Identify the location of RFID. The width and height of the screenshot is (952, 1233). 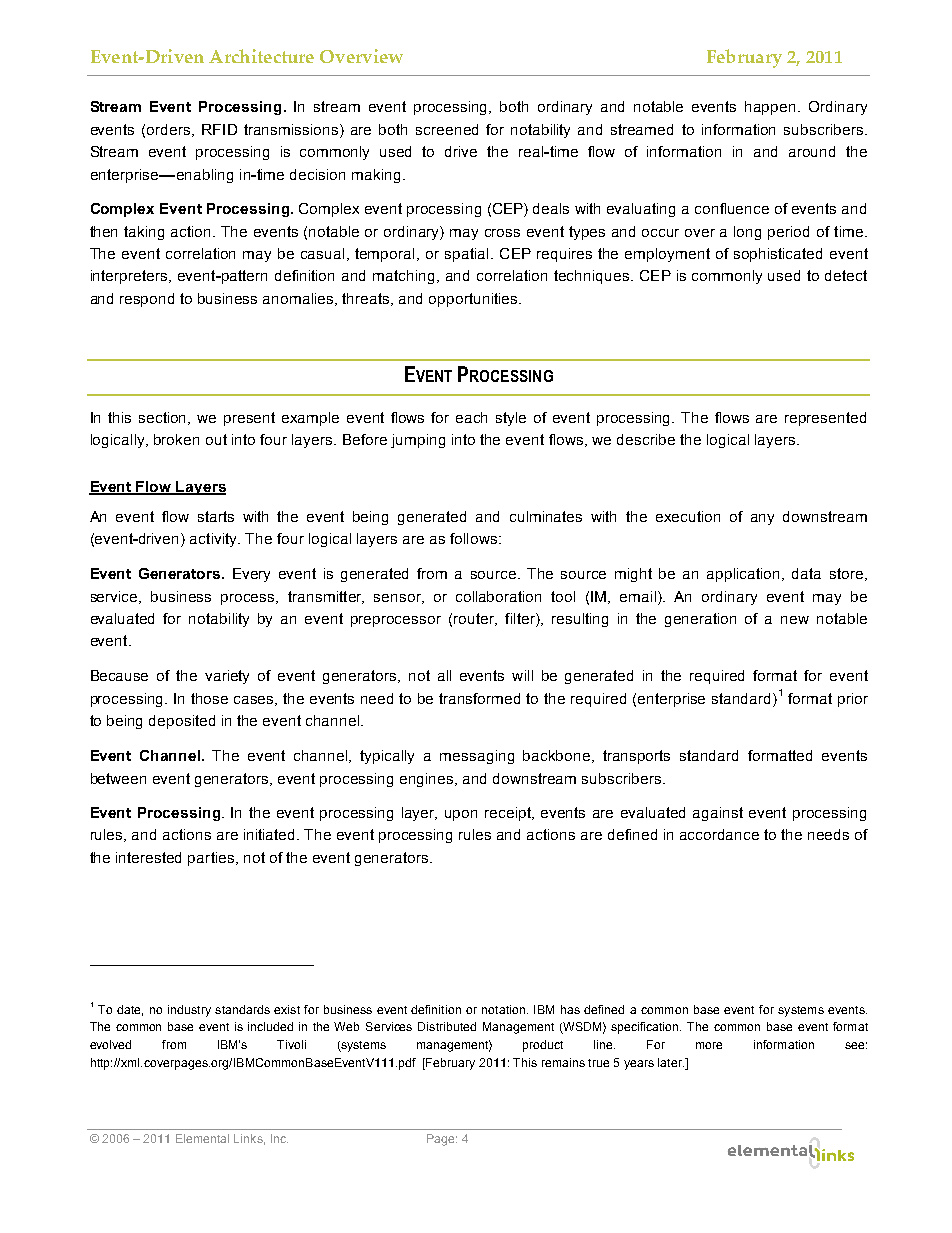
(219, 129).
